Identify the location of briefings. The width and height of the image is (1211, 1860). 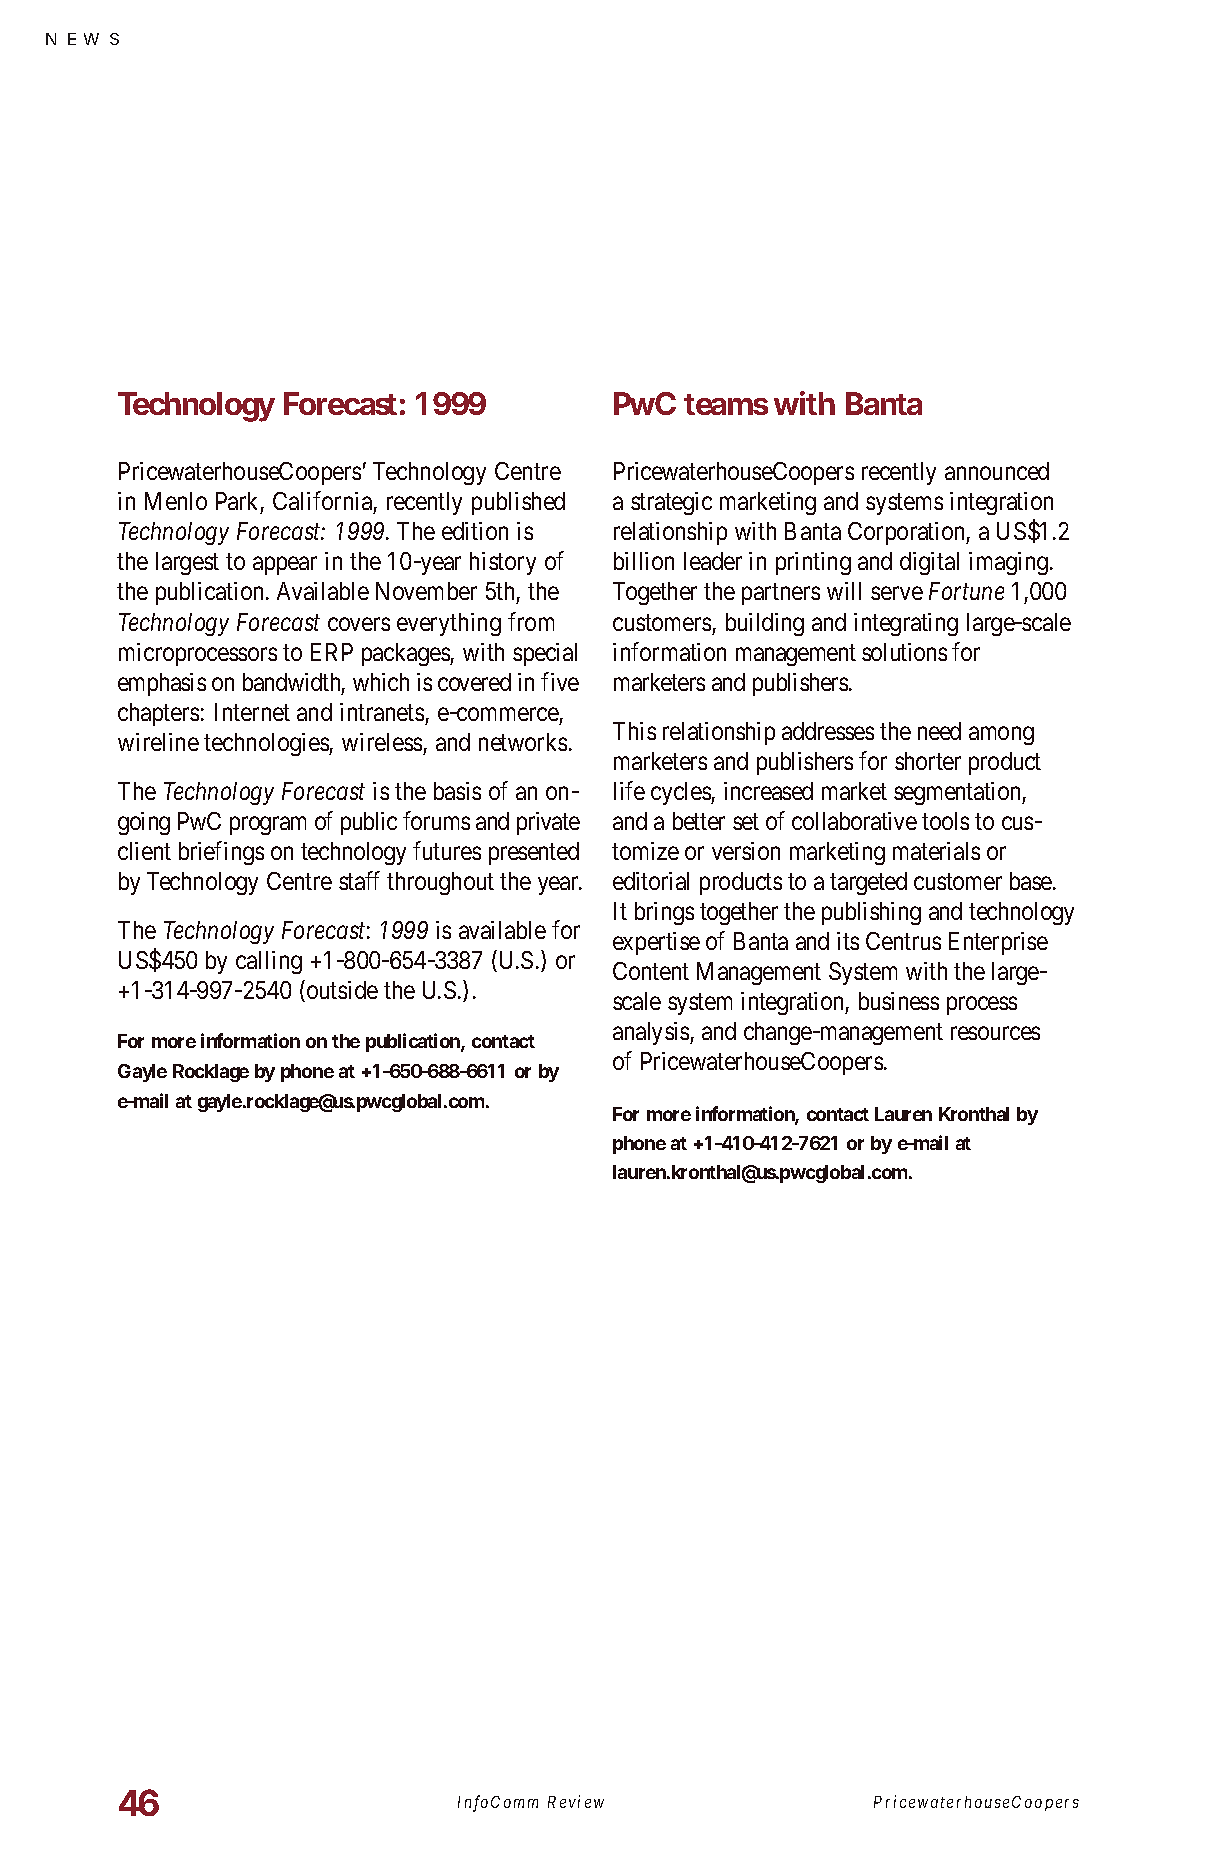
(221, 853).
